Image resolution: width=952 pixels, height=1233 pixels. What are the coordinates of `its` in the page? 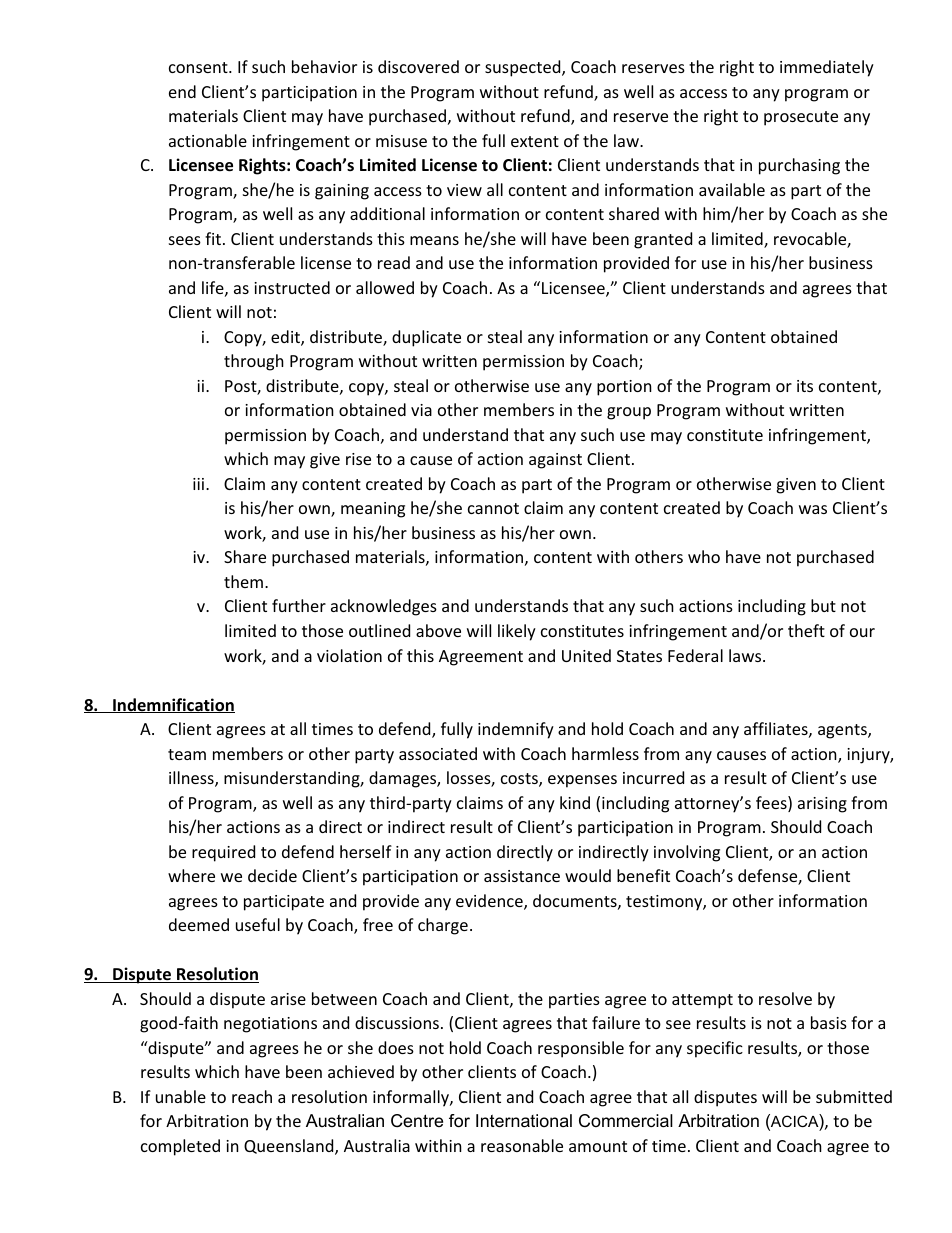 It's located at (805, 386).
